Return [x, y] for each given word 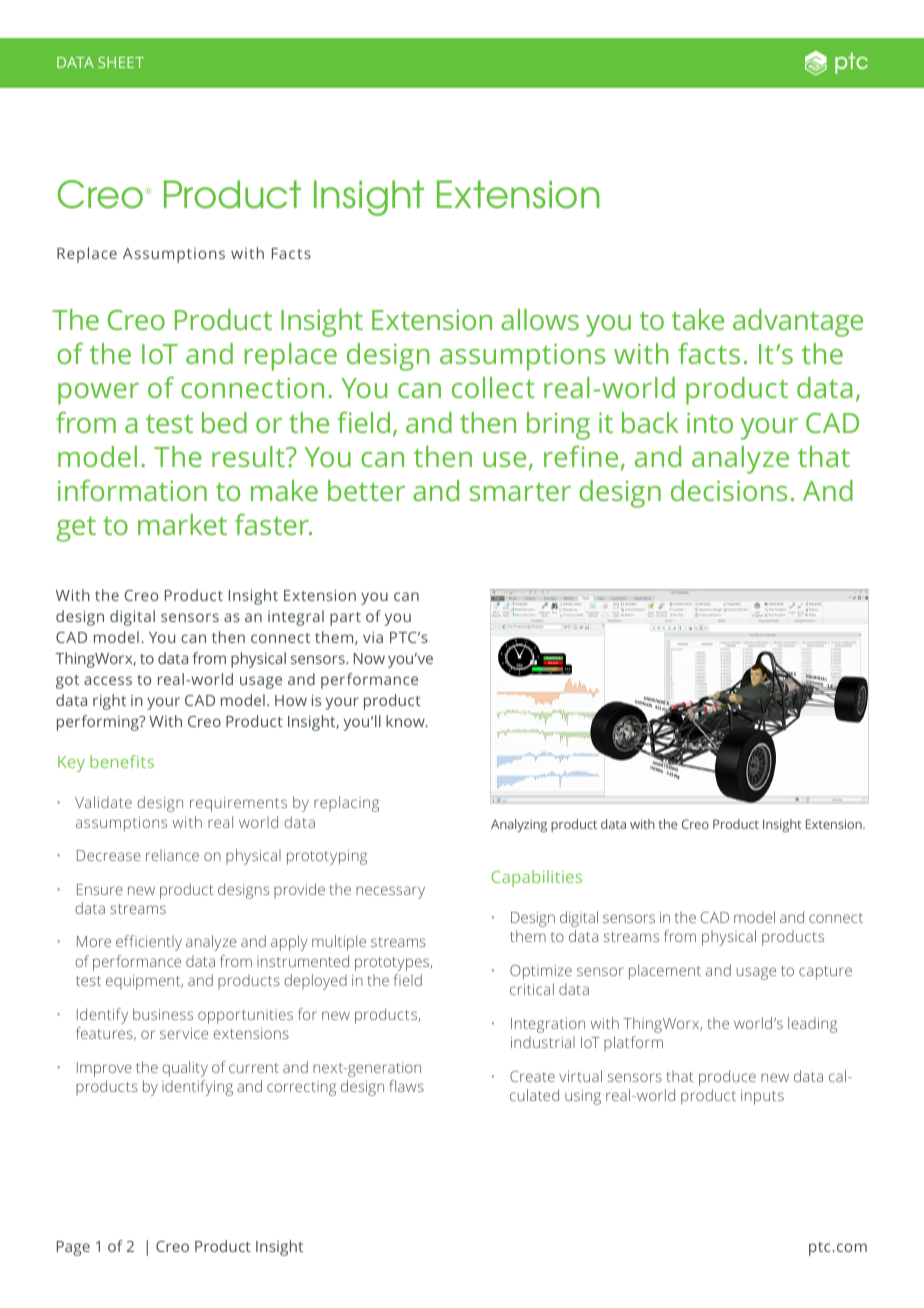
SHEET [121, 62]
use [504, 459]
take [698, 319]
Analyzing [519, 825]
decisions [729, 490]
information [132, 490]
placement [665, 972]
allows [540, 319]
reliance [172, 855]
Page [73, 1248]
